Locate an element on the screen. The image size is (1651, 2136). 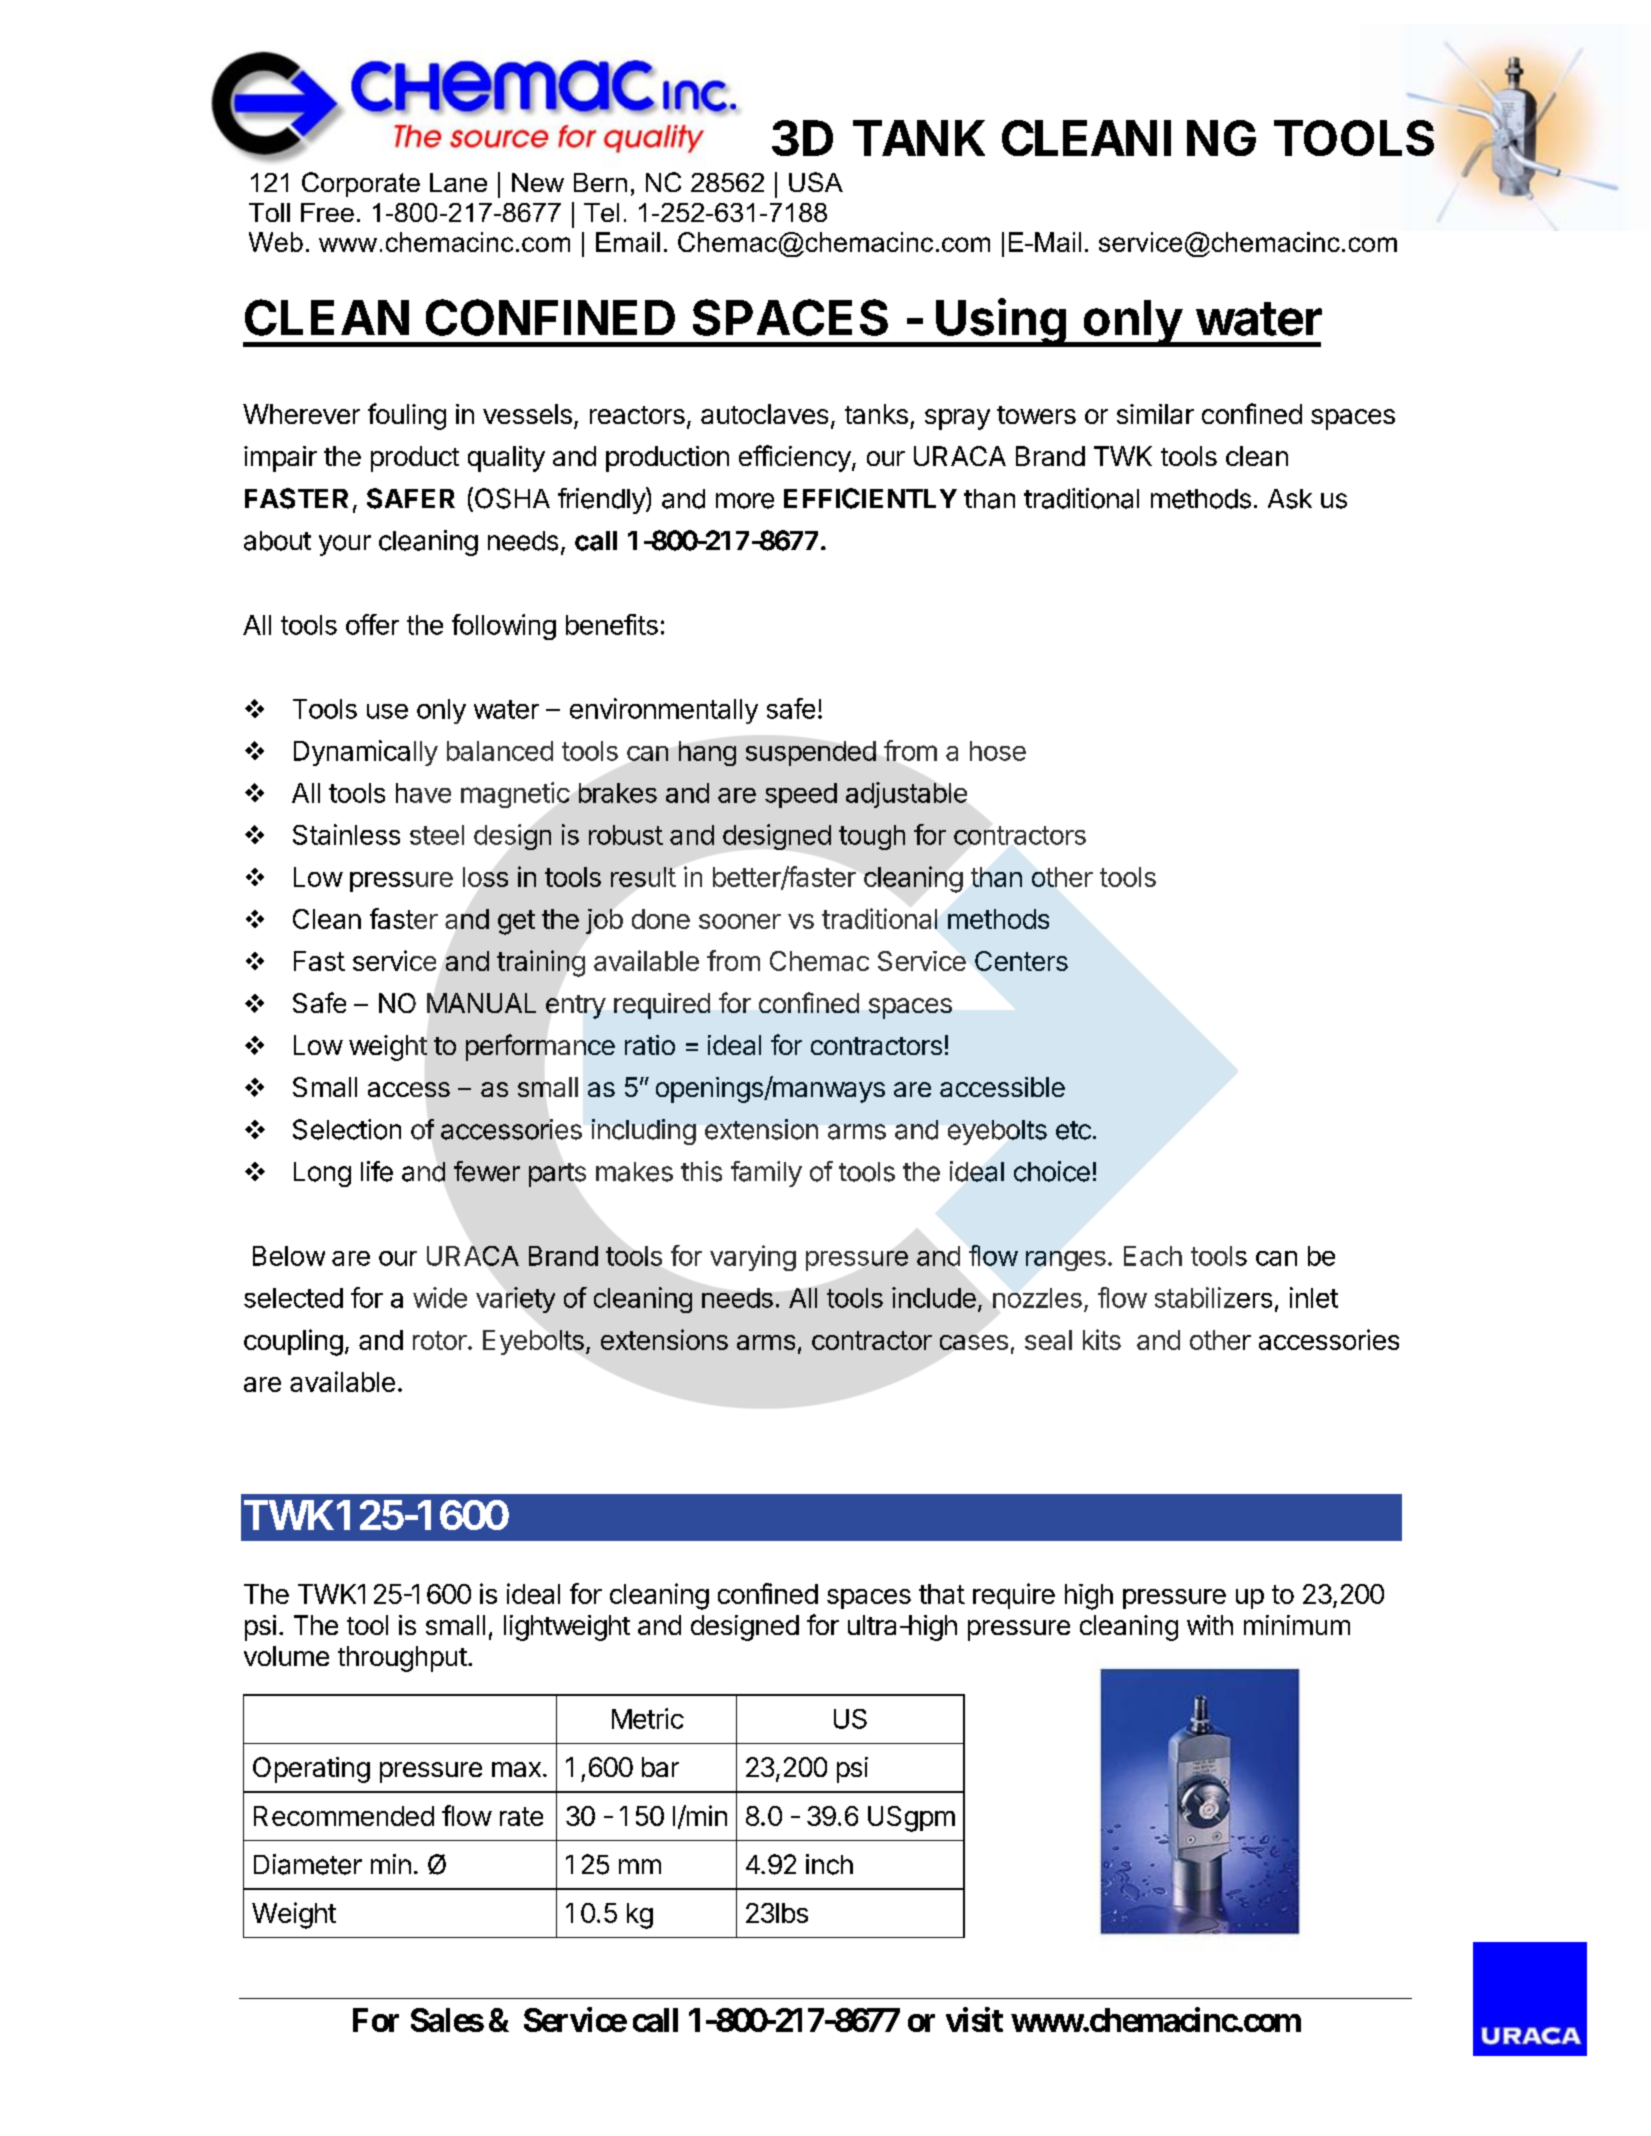
family is located at coordinates (766, 1174).
